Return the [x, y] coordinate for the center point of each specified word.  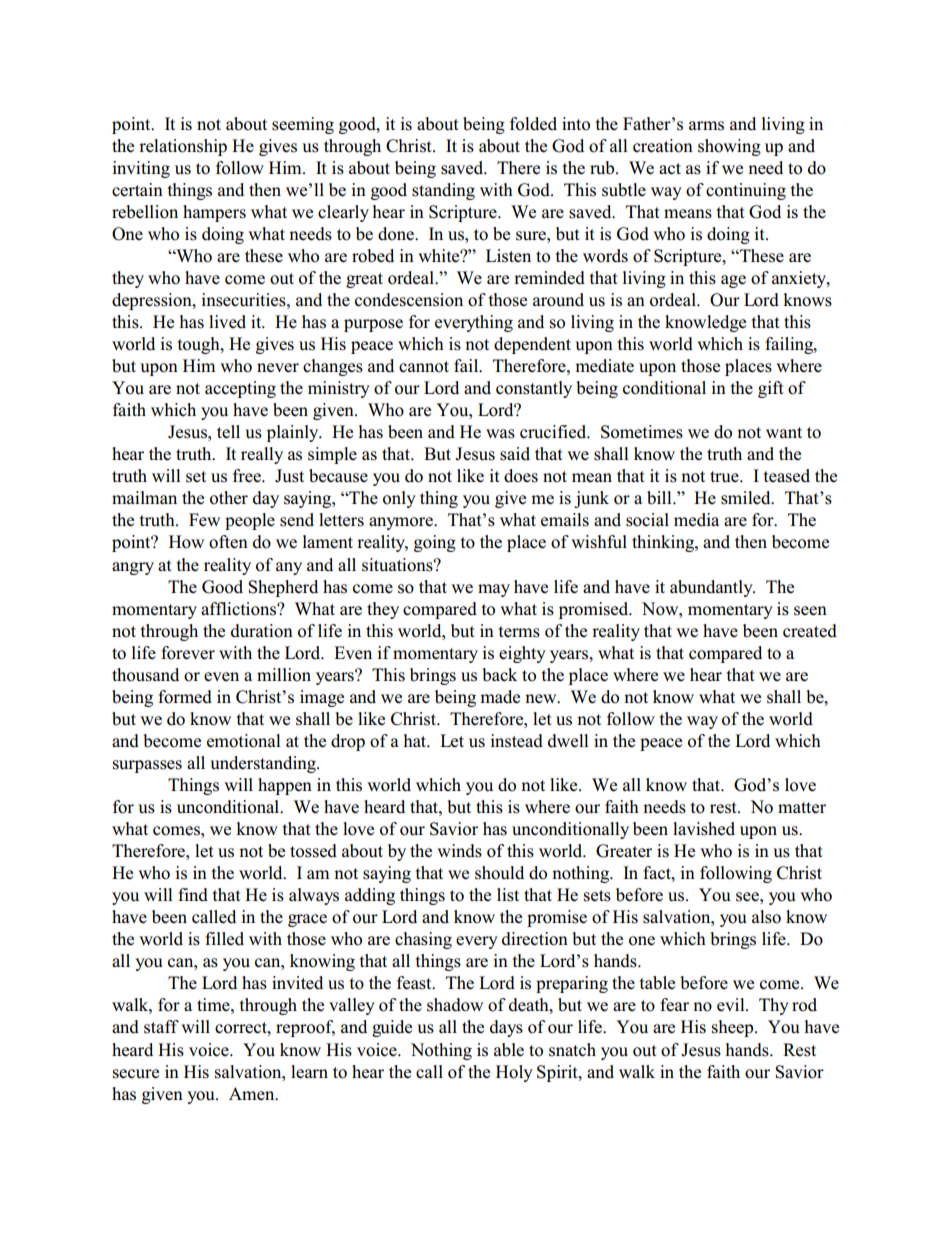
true [725, 477]
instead [516, 741]
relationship [183, 147]
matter [802, 808]
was [500, 434]
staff [161, 1027]
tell [228, 432]
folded [533, 124]
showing [729, 147]
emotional [244, 741]
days [506, 1028]
